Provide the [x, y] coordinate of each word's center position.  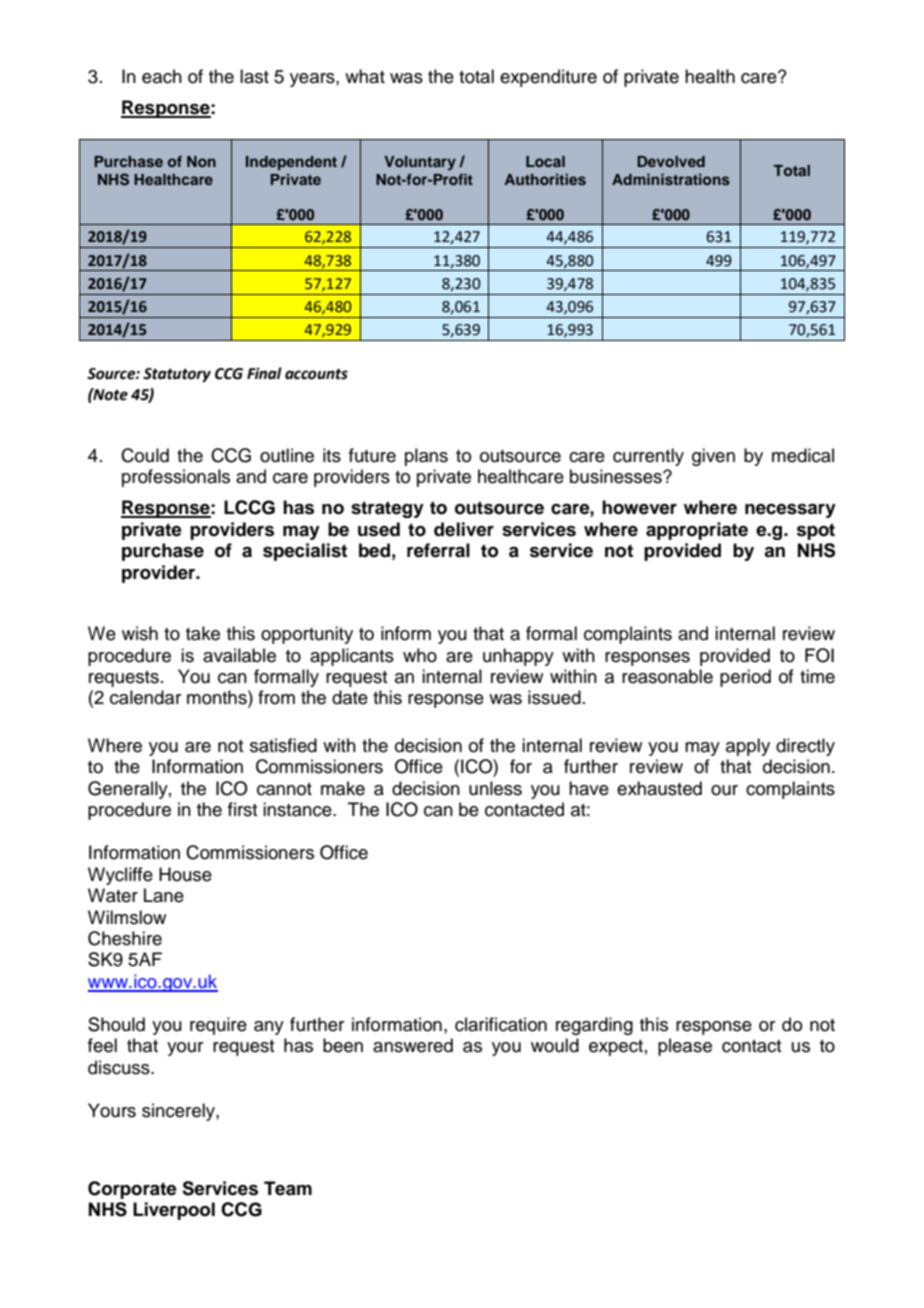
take [203, 633]
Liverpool [174, 1211]
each [162, 76]
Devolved [671, 161]
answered [413, 1045]
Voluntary [420, 163]
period [745, 678]
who [420, 655]
